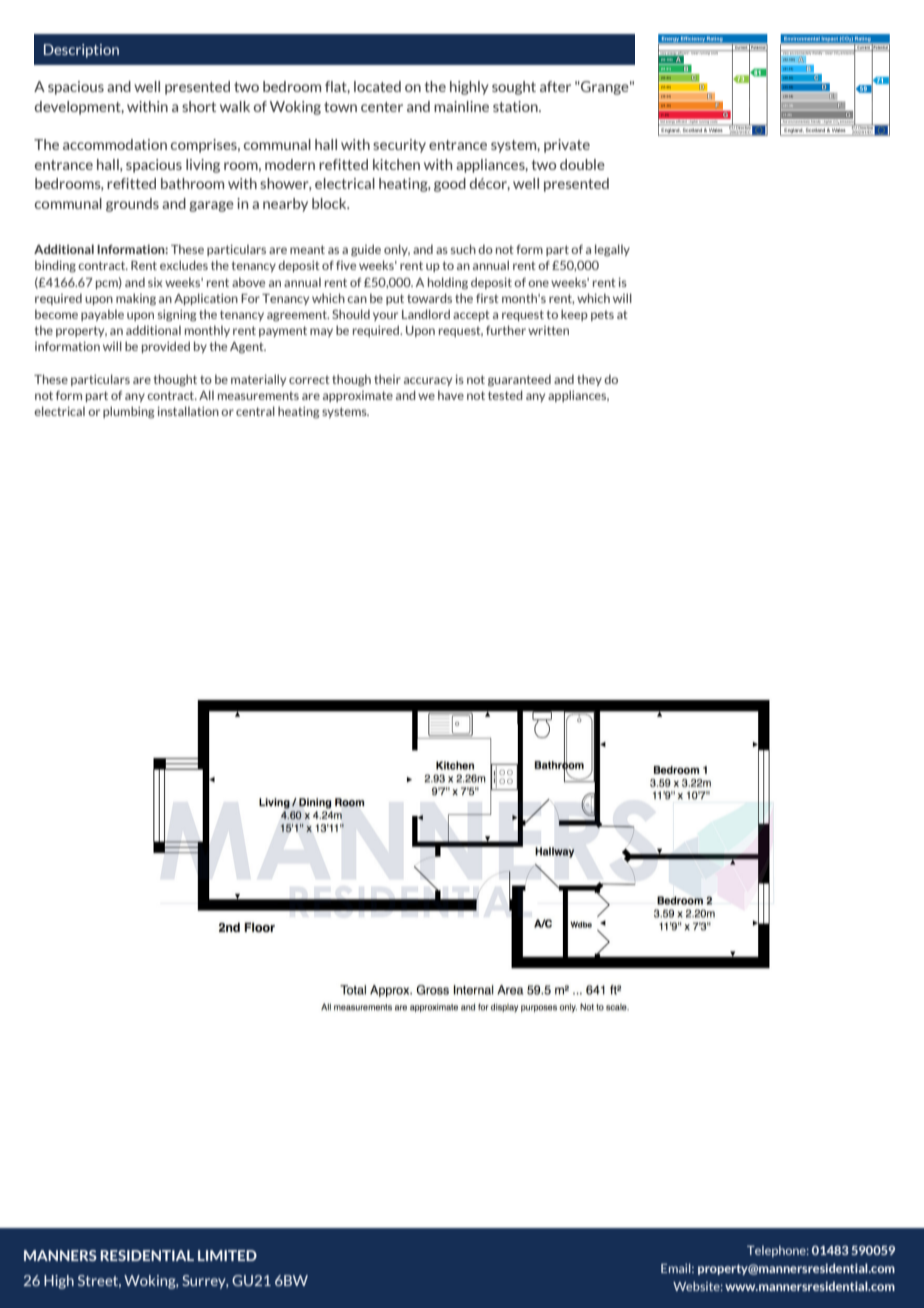 This screenshot has width=924, height=1308. What do you see at coordinates (358, 396) in the screenshot?
I see `approximate` at bounding box center [358, 396].
